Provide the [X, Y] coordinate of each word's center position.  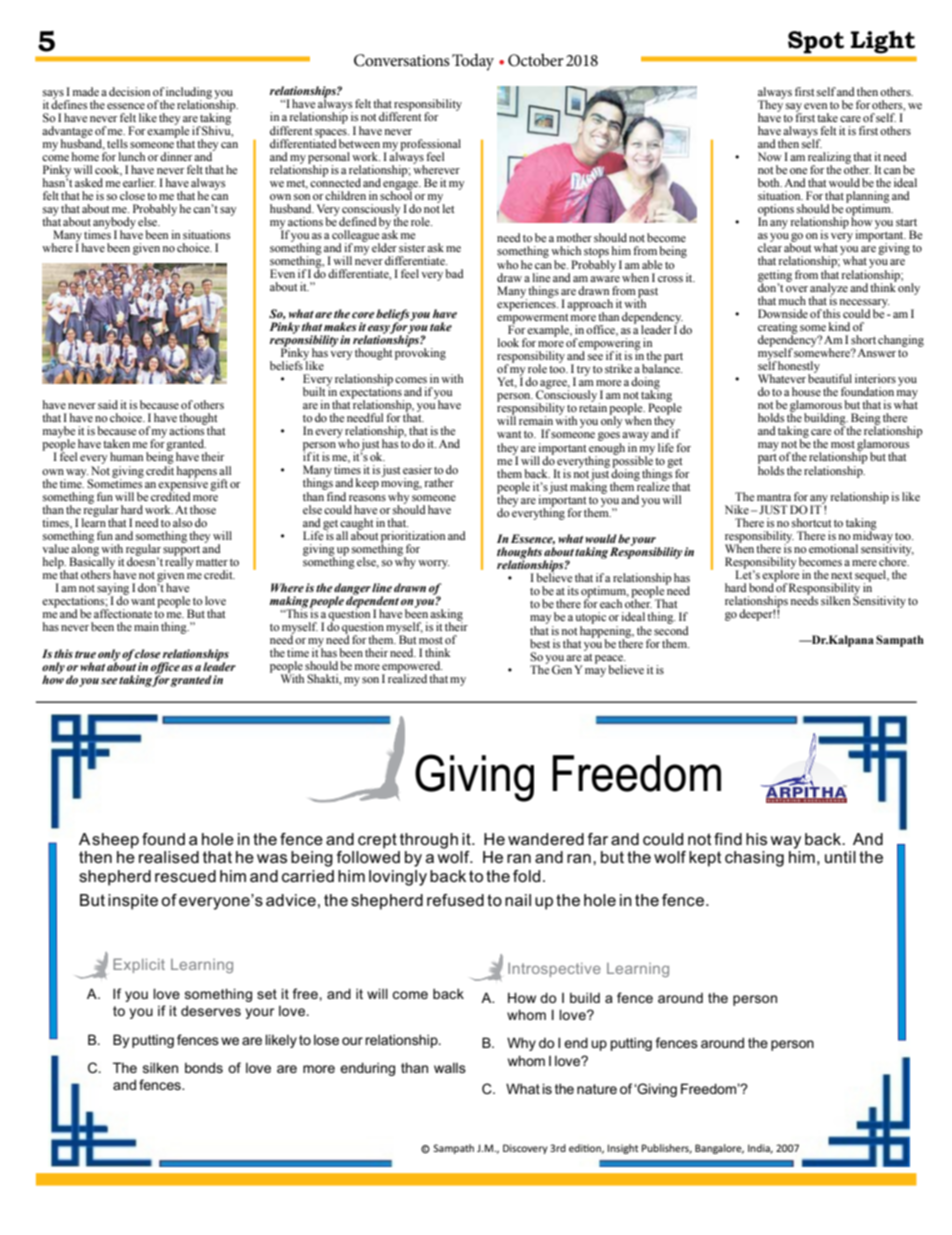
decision [129, 91]
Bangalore [719, 1149]
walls [450, 1068]
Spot [816, 42]
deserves [211, 1010]
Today [473, 62]
